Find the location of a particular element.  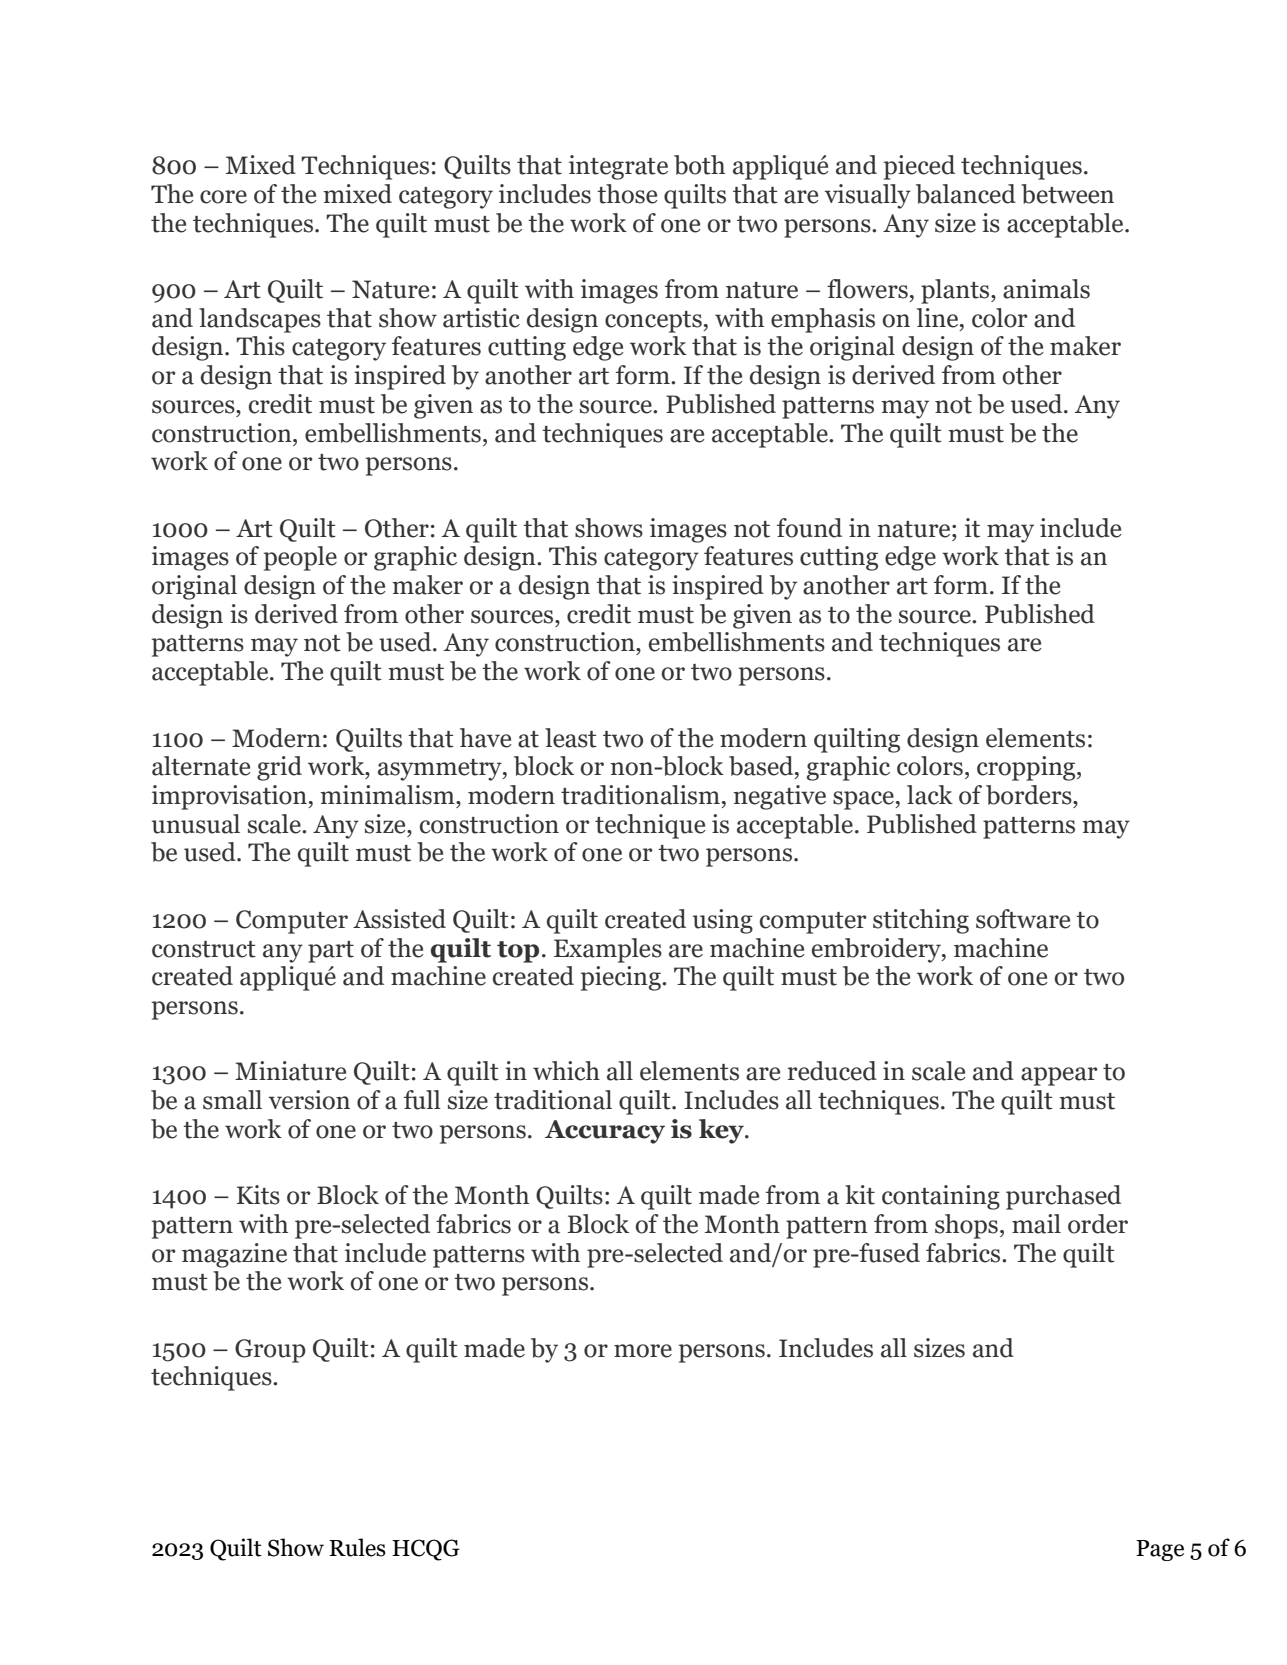

software is located at coordinates (1023, 919).
